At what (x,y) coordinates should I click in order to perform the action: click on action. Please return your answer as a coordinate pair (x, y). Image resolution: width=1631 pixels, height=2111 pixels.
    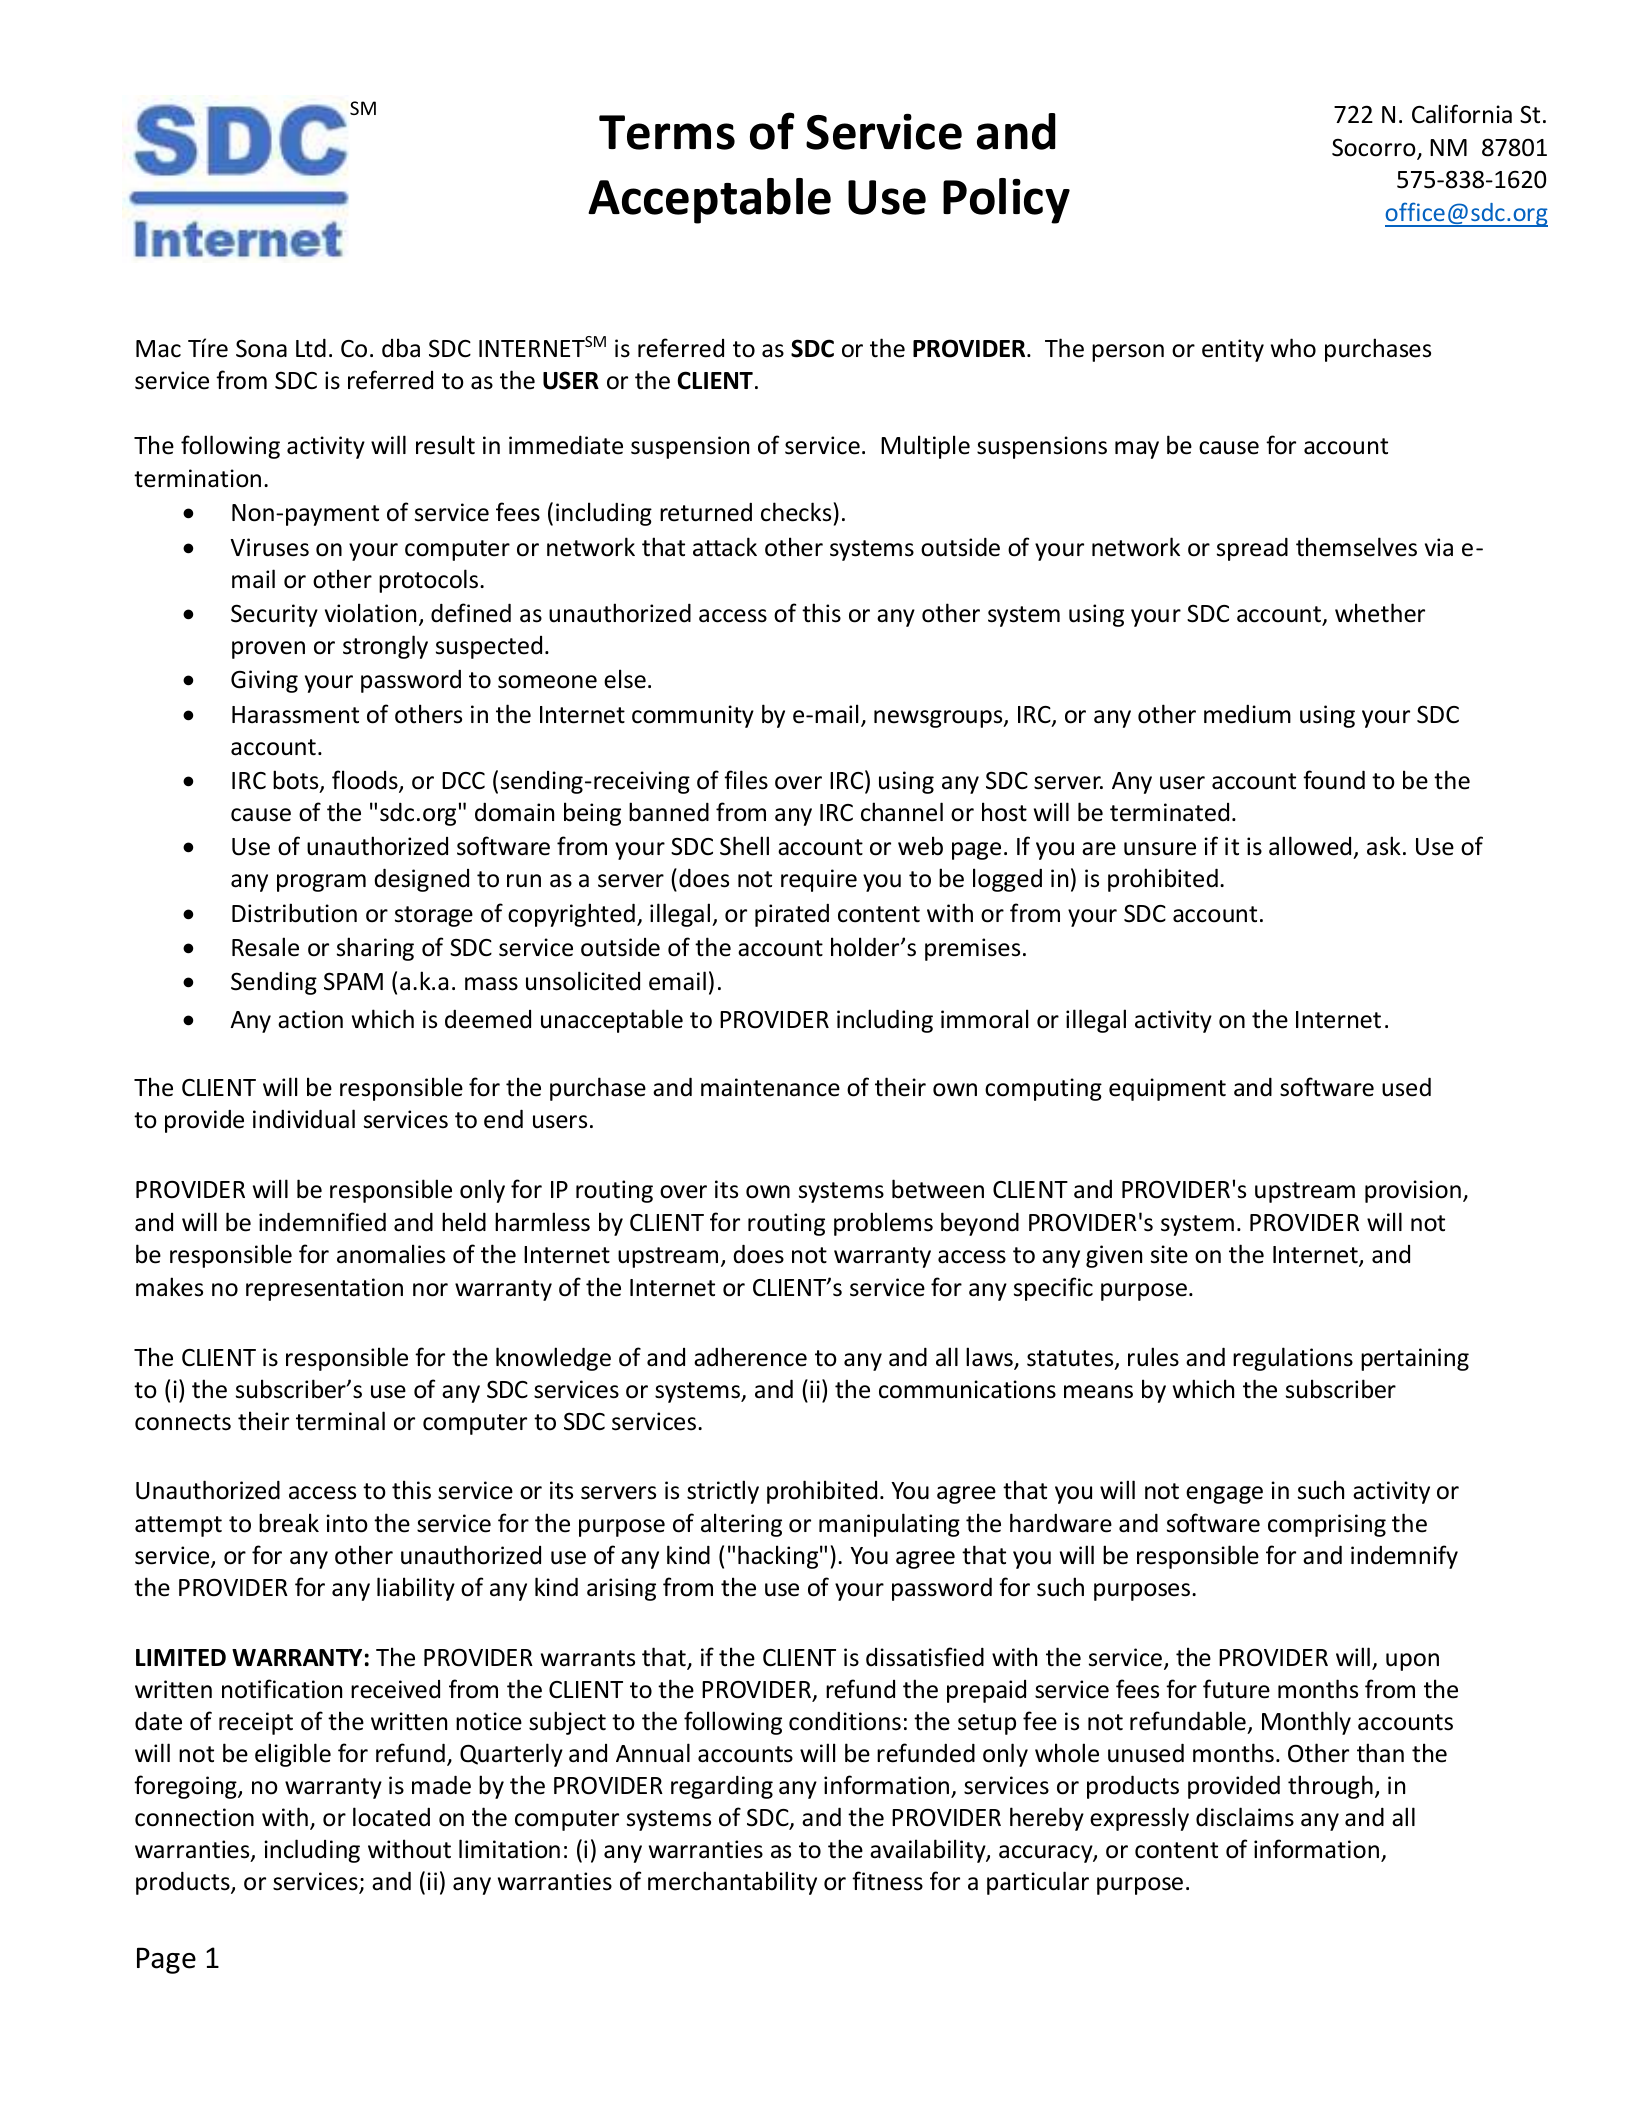
    Looking at the image, I should click on (310, 1019).
